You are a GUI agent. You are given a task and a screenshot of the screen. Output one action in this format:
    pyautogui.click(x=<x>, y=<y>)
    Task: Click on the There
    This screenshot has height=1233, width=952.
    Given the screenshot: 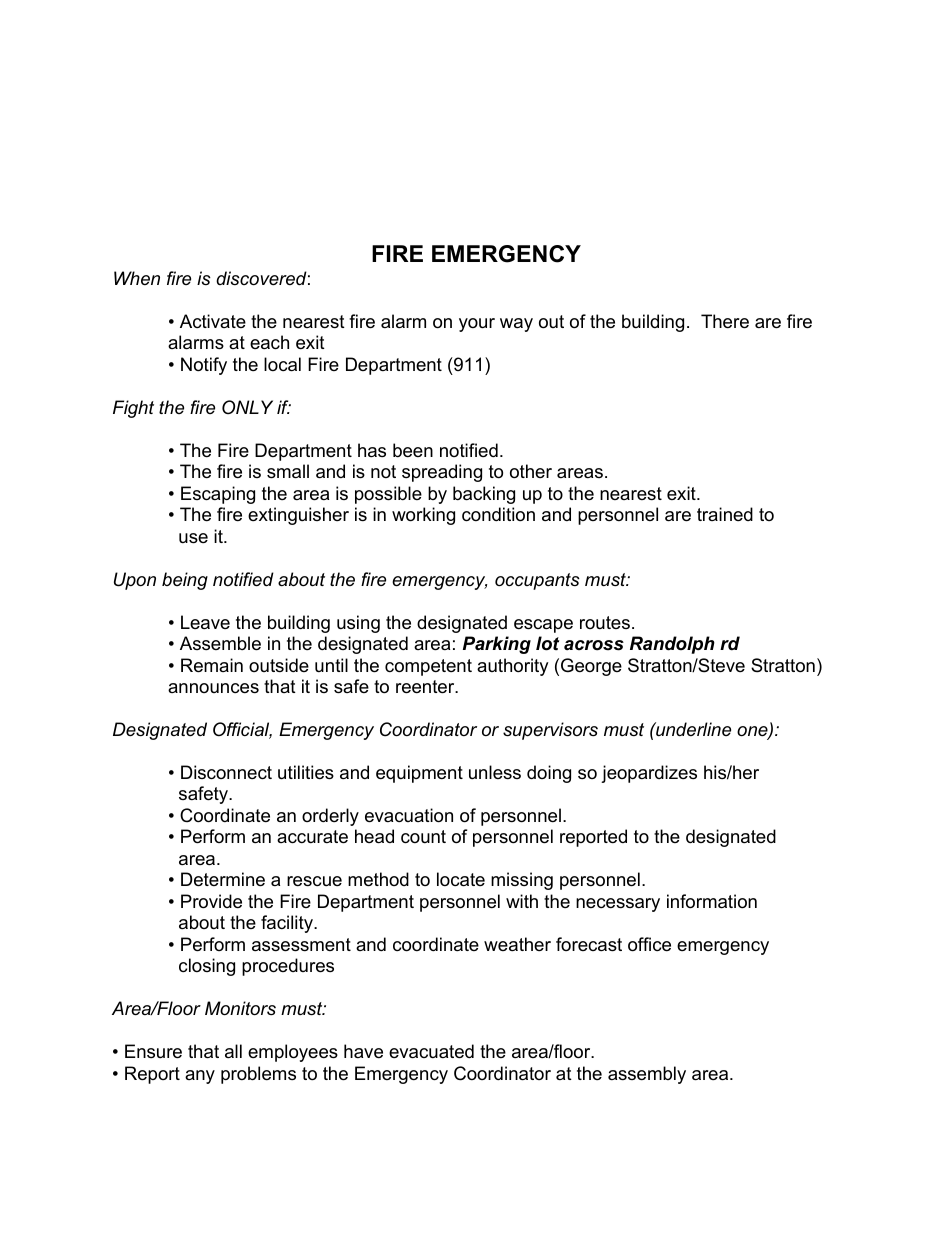 What is the action you would take?
    pyautogui.click(x=725, y=321)
